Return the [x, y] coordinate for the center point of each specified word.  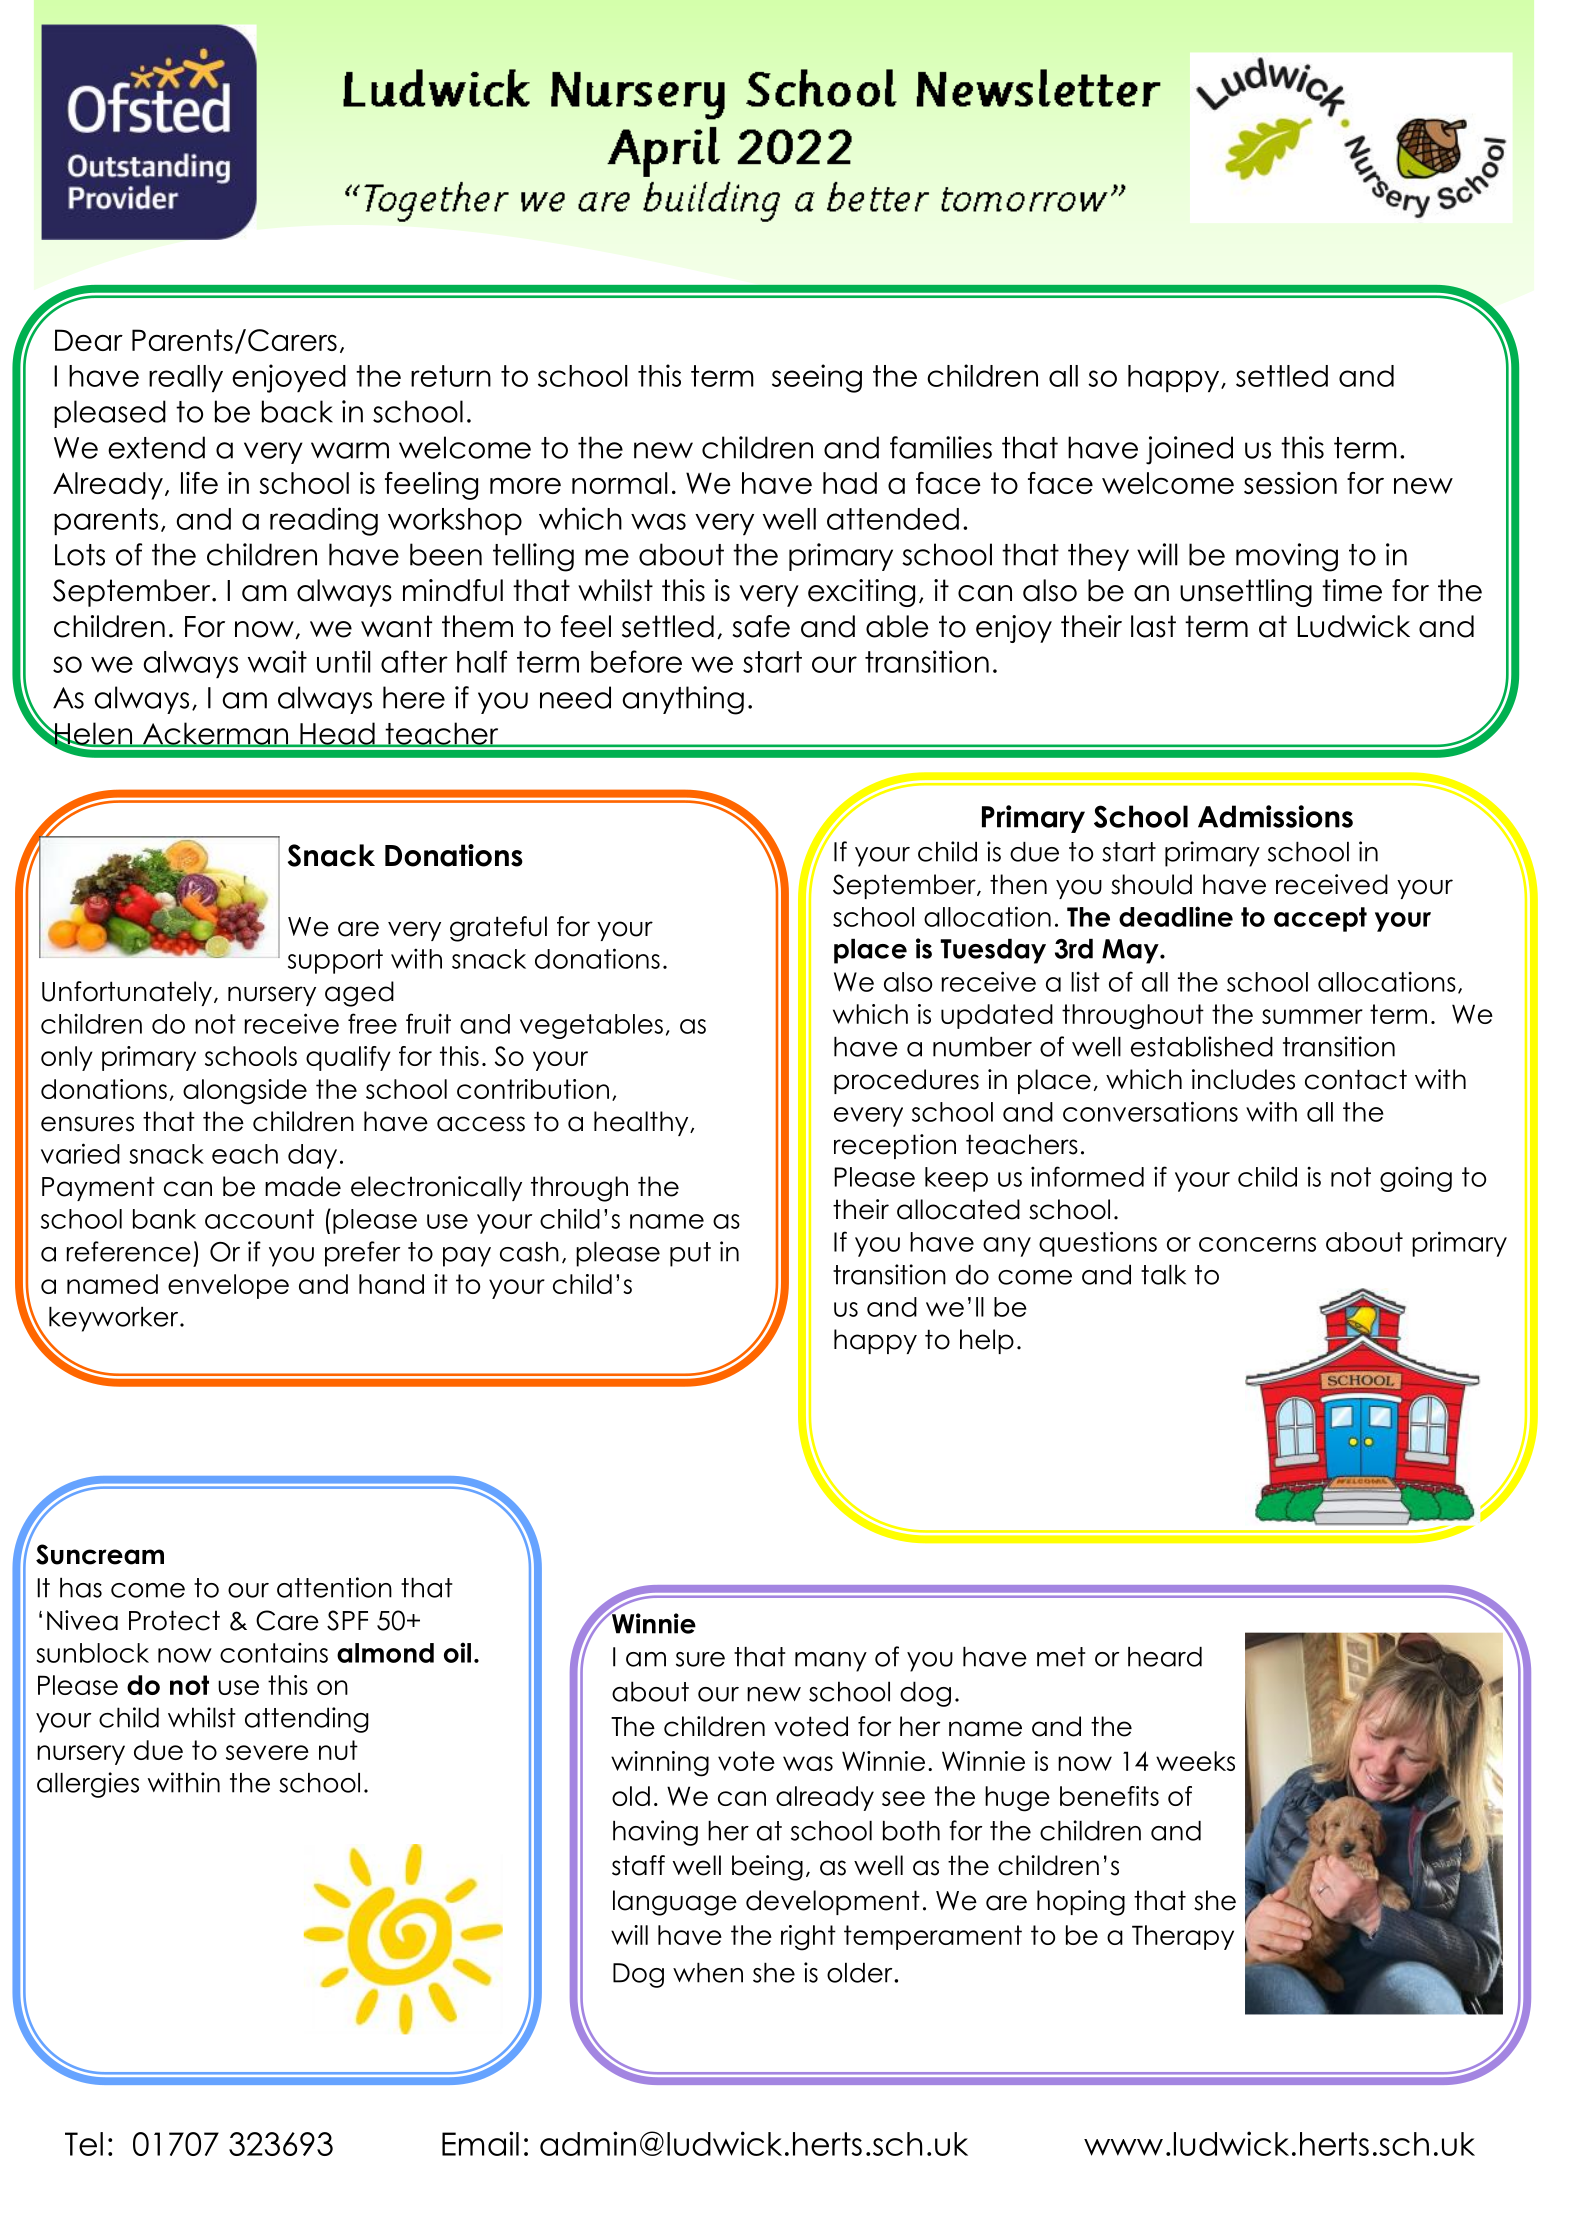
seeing [817, 378]
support [335, 961]
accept [1320, 919]
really [186, 378]
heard [1165, 1657]
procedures [906, 1081]
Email [480, 2143]
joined [1189, 450]
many [831, 1662]
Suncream [100, 1554]
